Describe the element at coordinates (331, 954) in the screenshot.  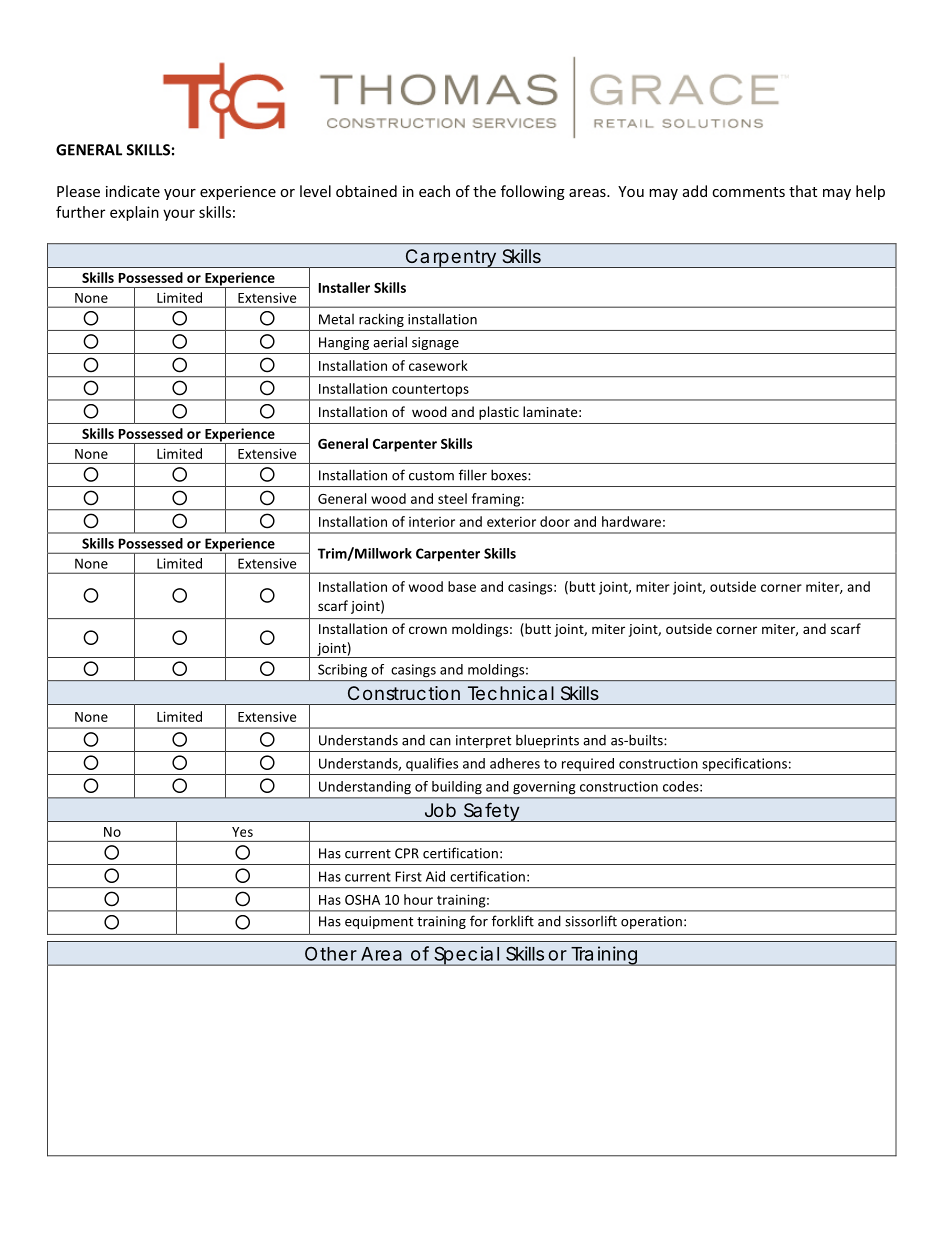
I see `Other` at that location.
